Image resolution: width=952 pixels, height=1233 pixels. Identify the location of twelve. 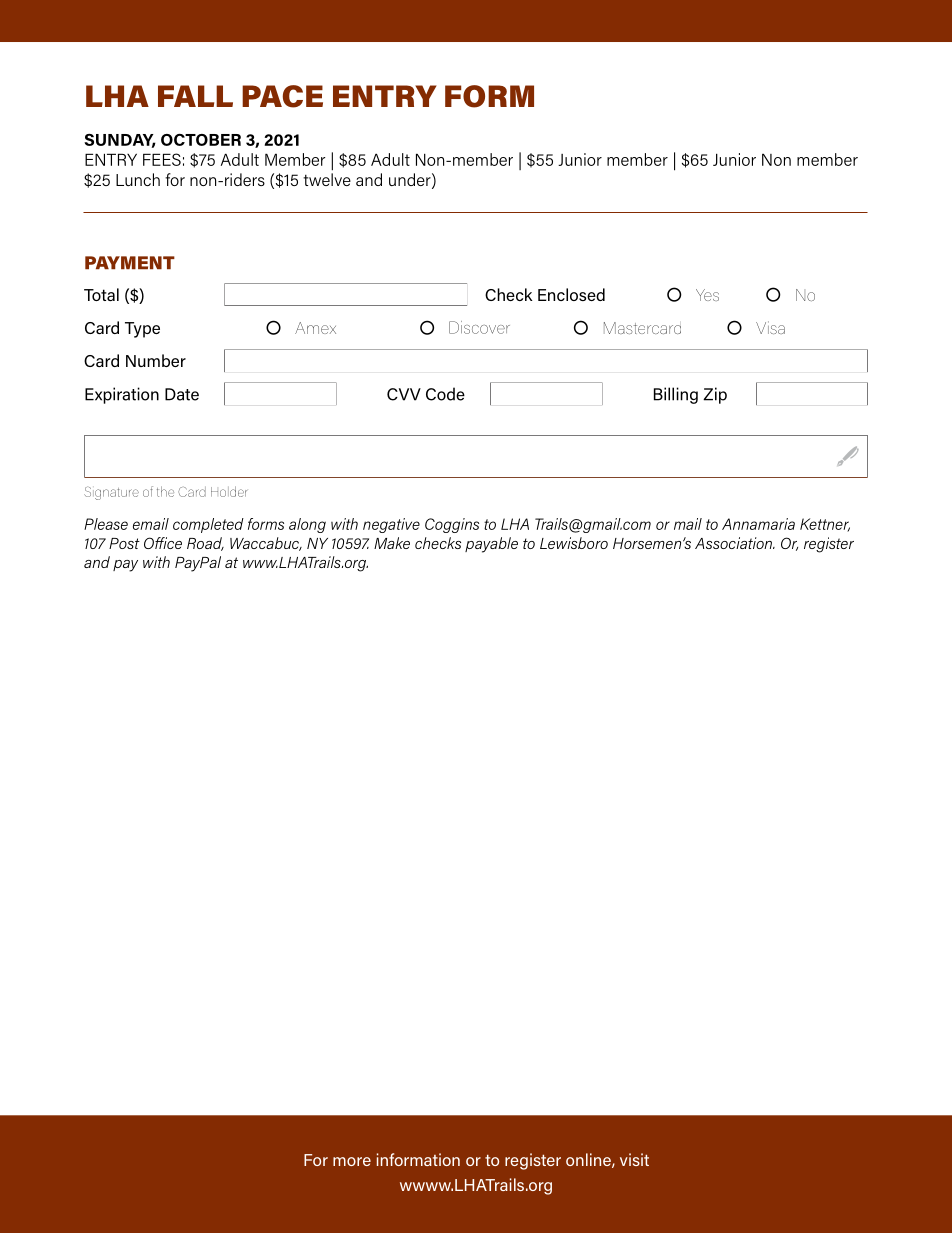
(327, 179).
